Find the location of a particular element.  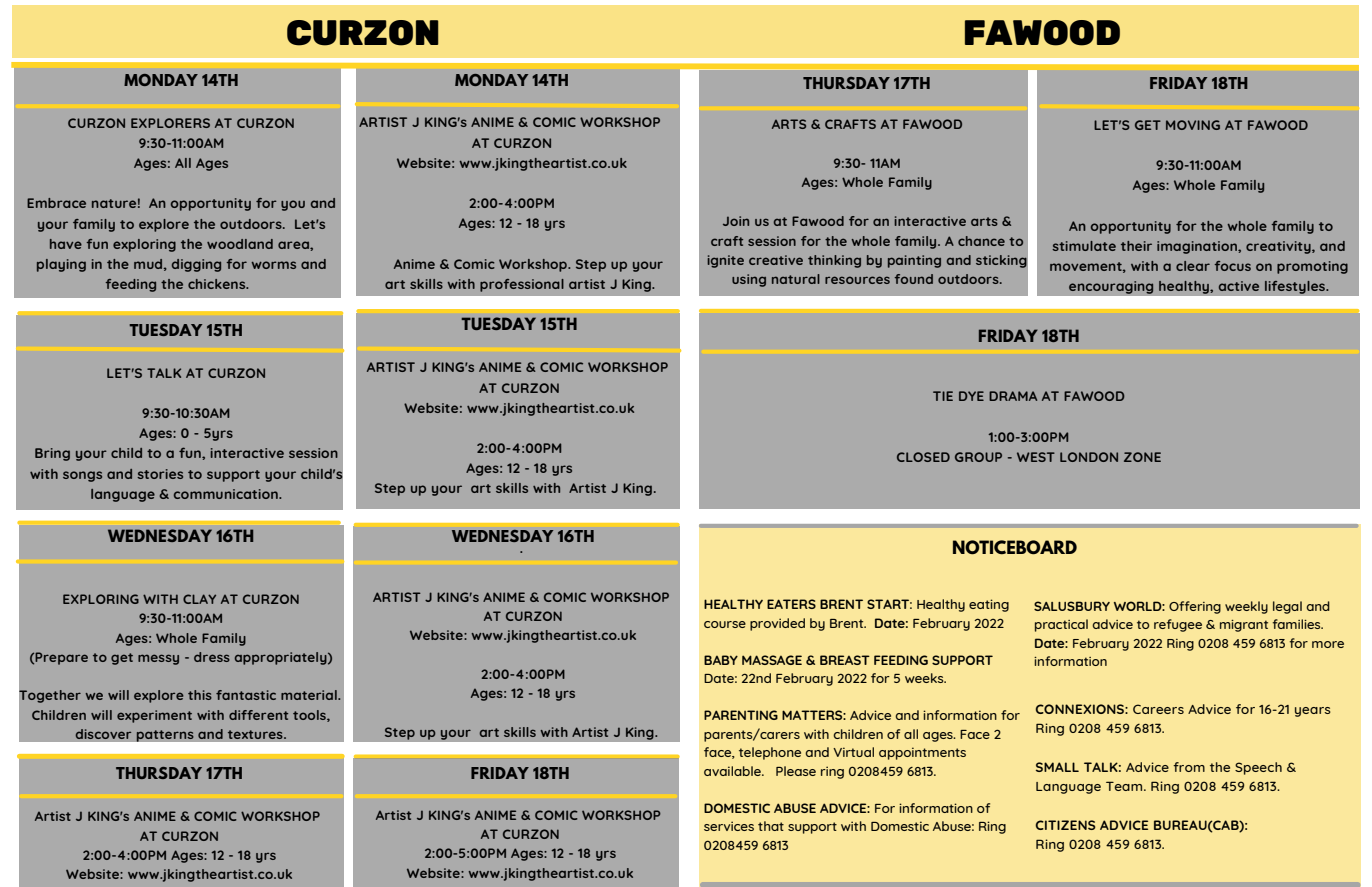

Team is located at coordinates (1125, 786).
